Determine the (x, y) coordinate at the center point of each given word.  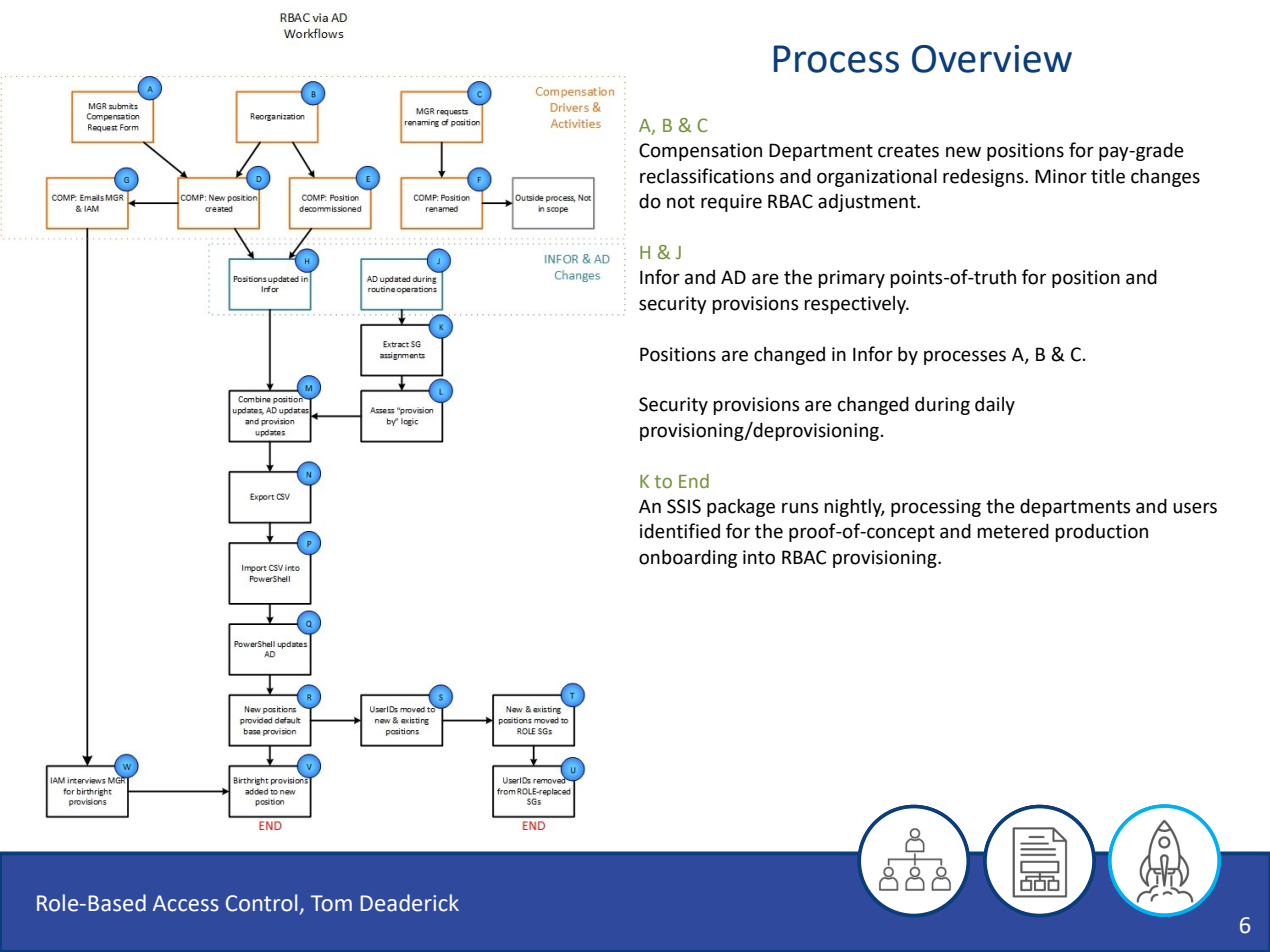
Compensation (700, 152)
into (759, 557)
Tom (331, 903)
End (694, 481)
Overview (992, 59)
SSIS (684, 506)
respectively (856, 305)
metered (1013, 531)
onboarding (688, 558)
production (1101, 532)
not (681, 202)
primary (851, 279)
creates (908, 151)
